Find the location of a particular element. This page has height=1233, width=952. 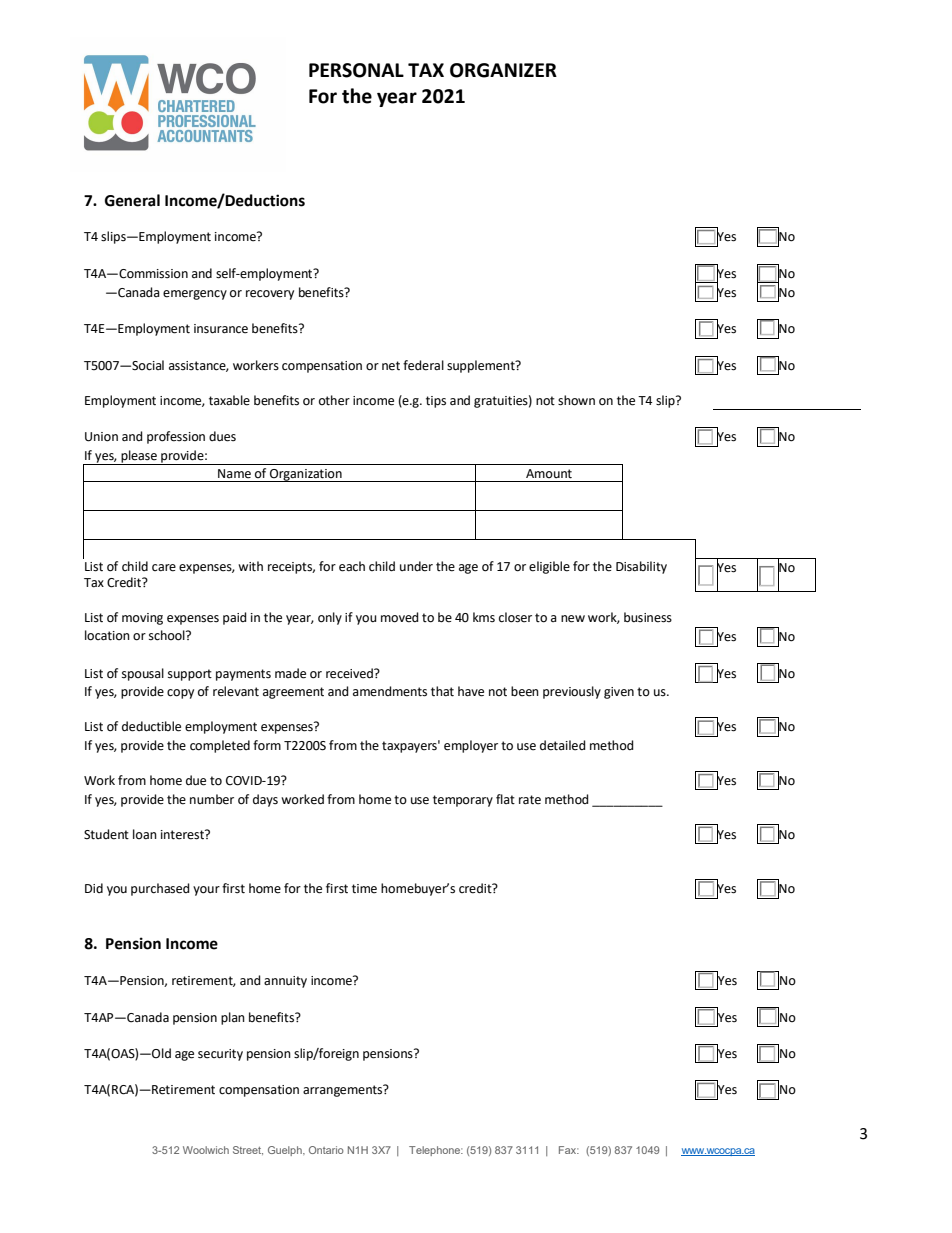

net is located at coordinates (391, 366).
